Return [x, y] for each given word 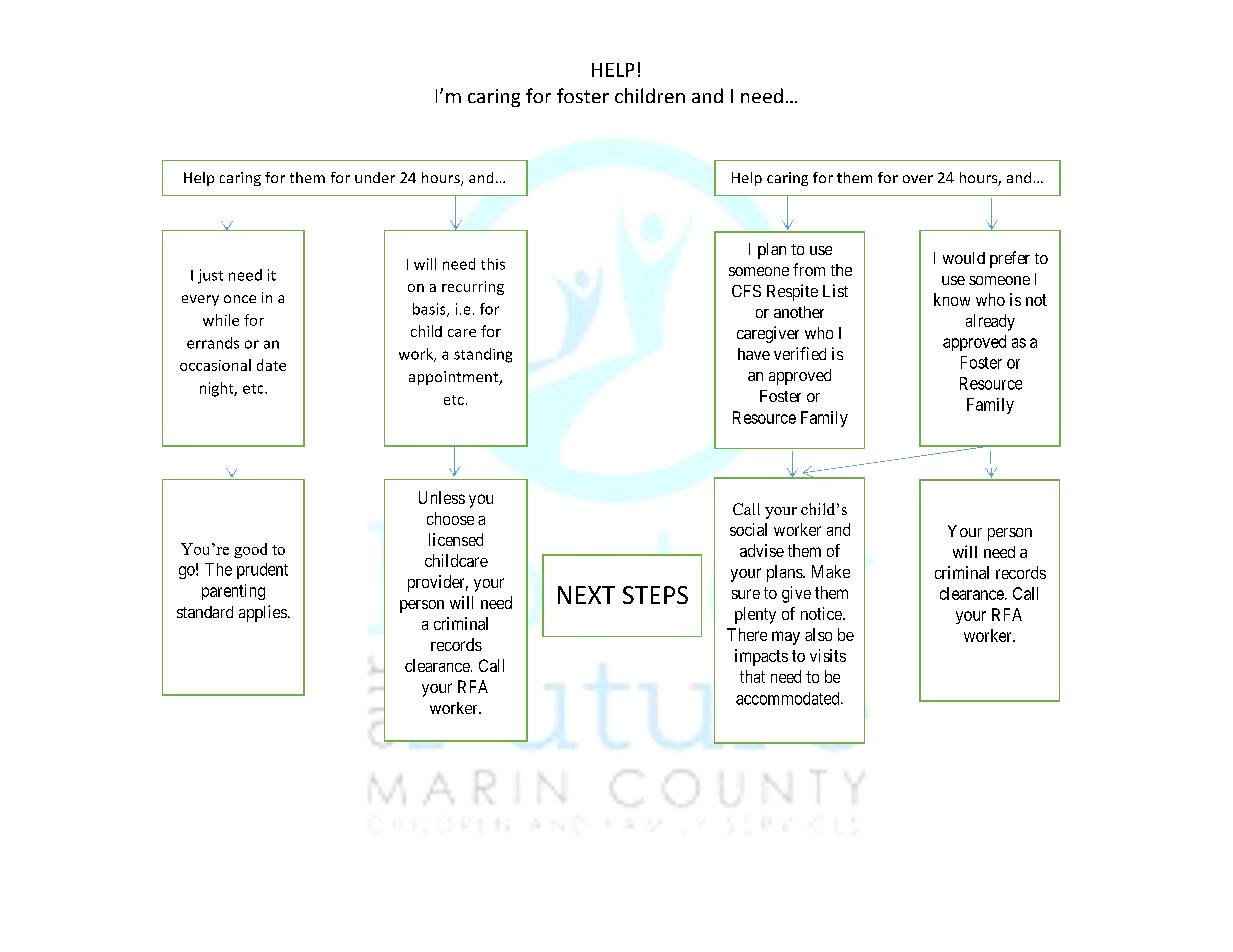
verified [800, 353]
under [375, 177]
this [493, 264]
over [918, 179]
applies [263, 613]
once [240, 299]
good [250, 550]
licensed [456, 539]
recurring [473, 288]
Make [831, 571]
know [952, 299]
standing [483, 355]
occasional [215, 365]
